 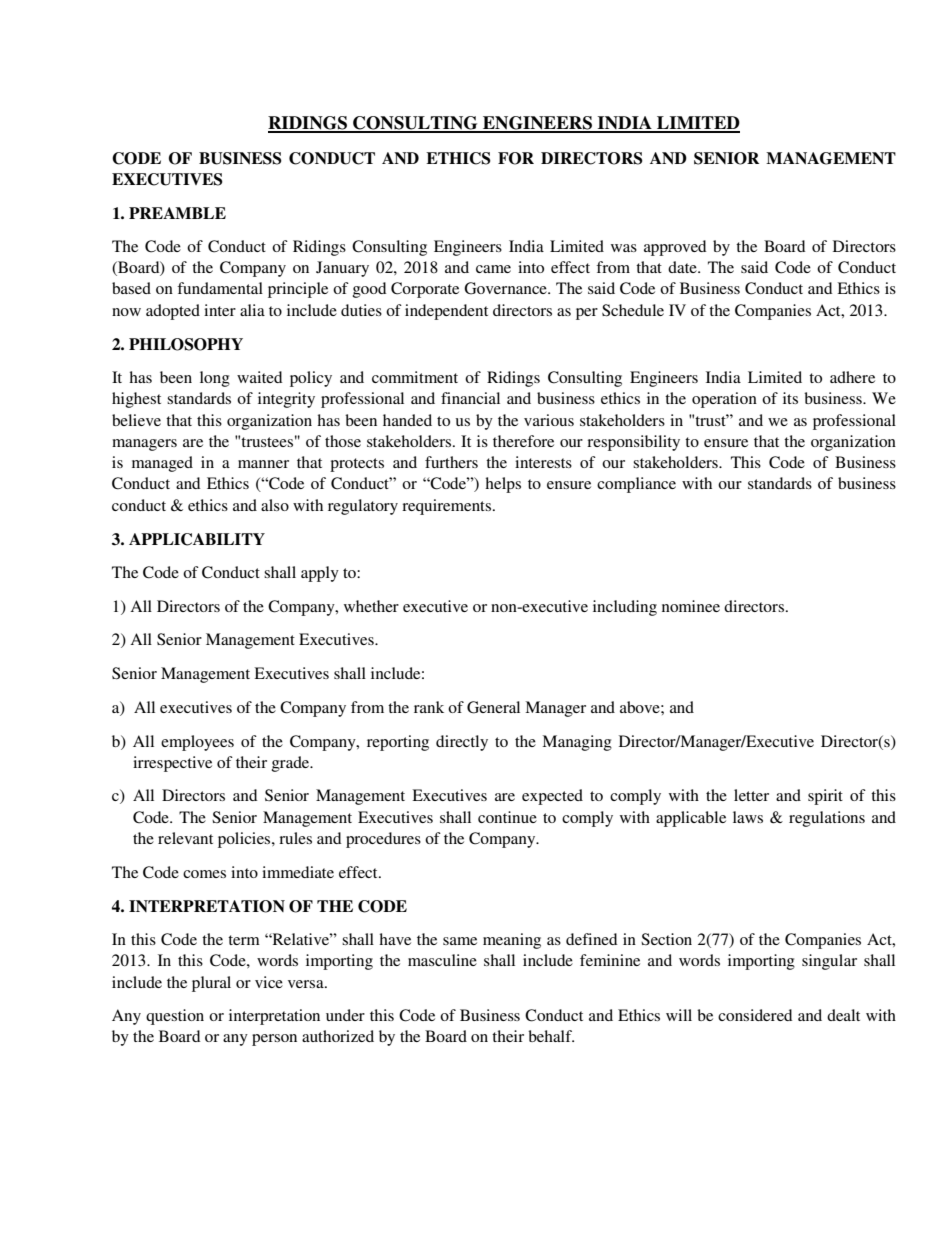 What do you see at coordinates (177, 213) in the screenshot?
I see `PREAMBLE` at bounding box center [177, 213].
